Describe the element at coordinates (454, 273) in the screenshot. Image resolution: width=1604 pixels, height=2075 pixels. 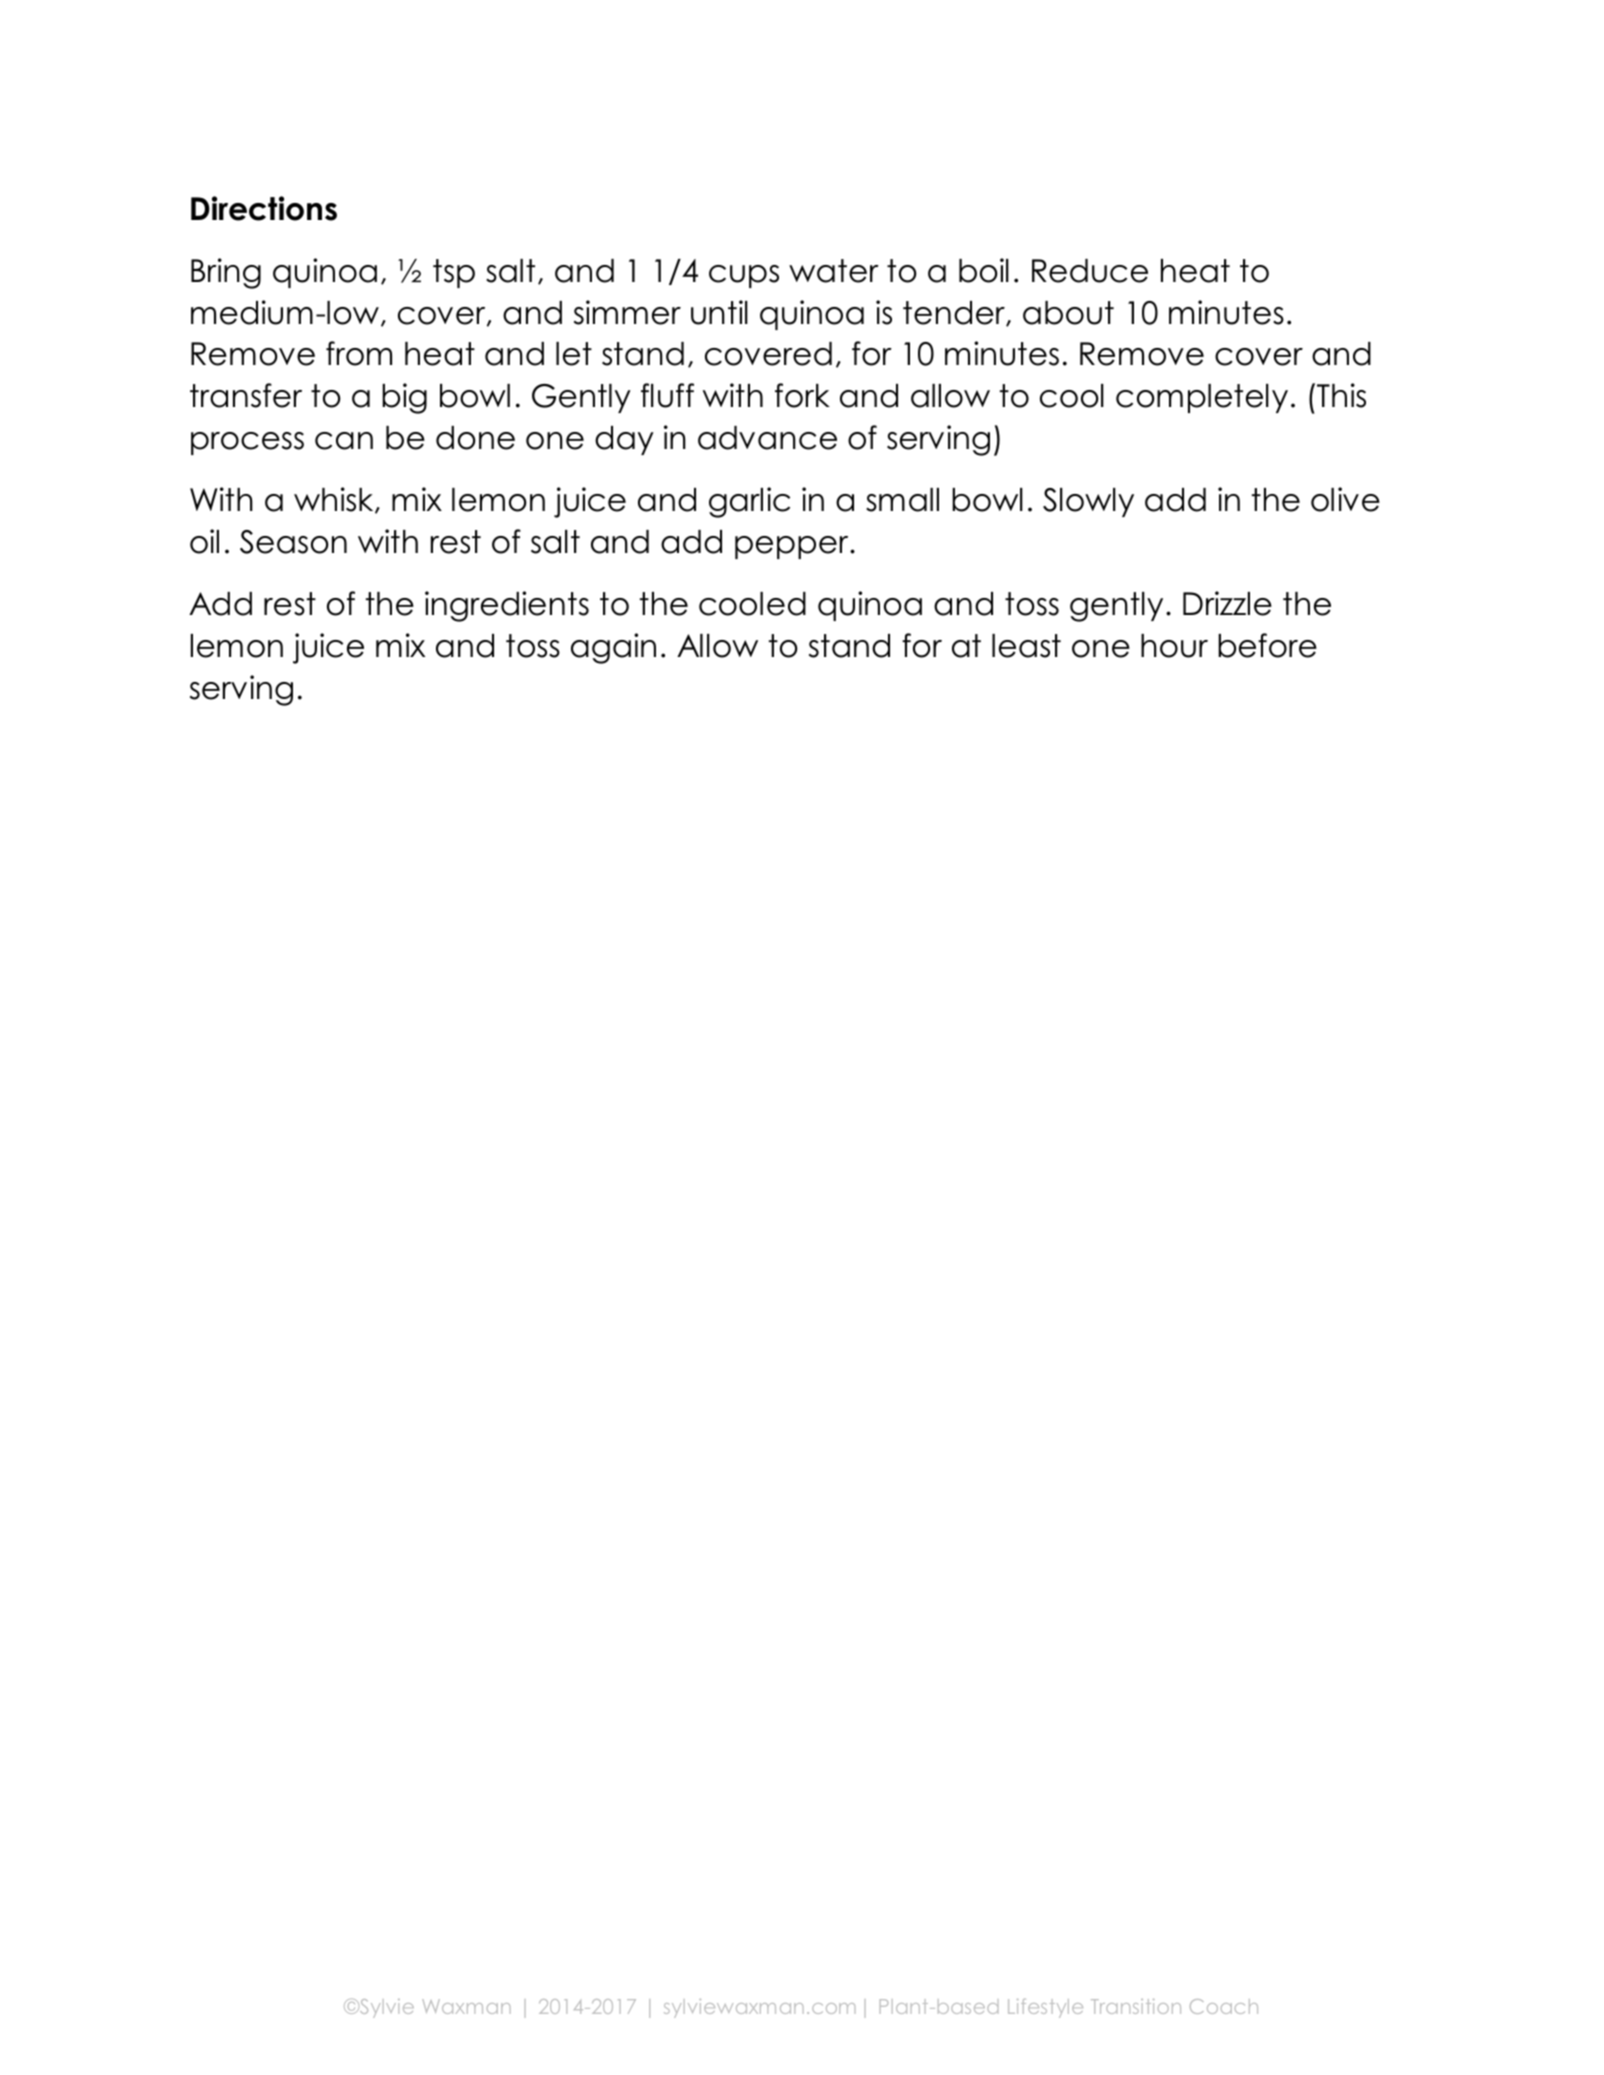
I see `tsp` at that location.
